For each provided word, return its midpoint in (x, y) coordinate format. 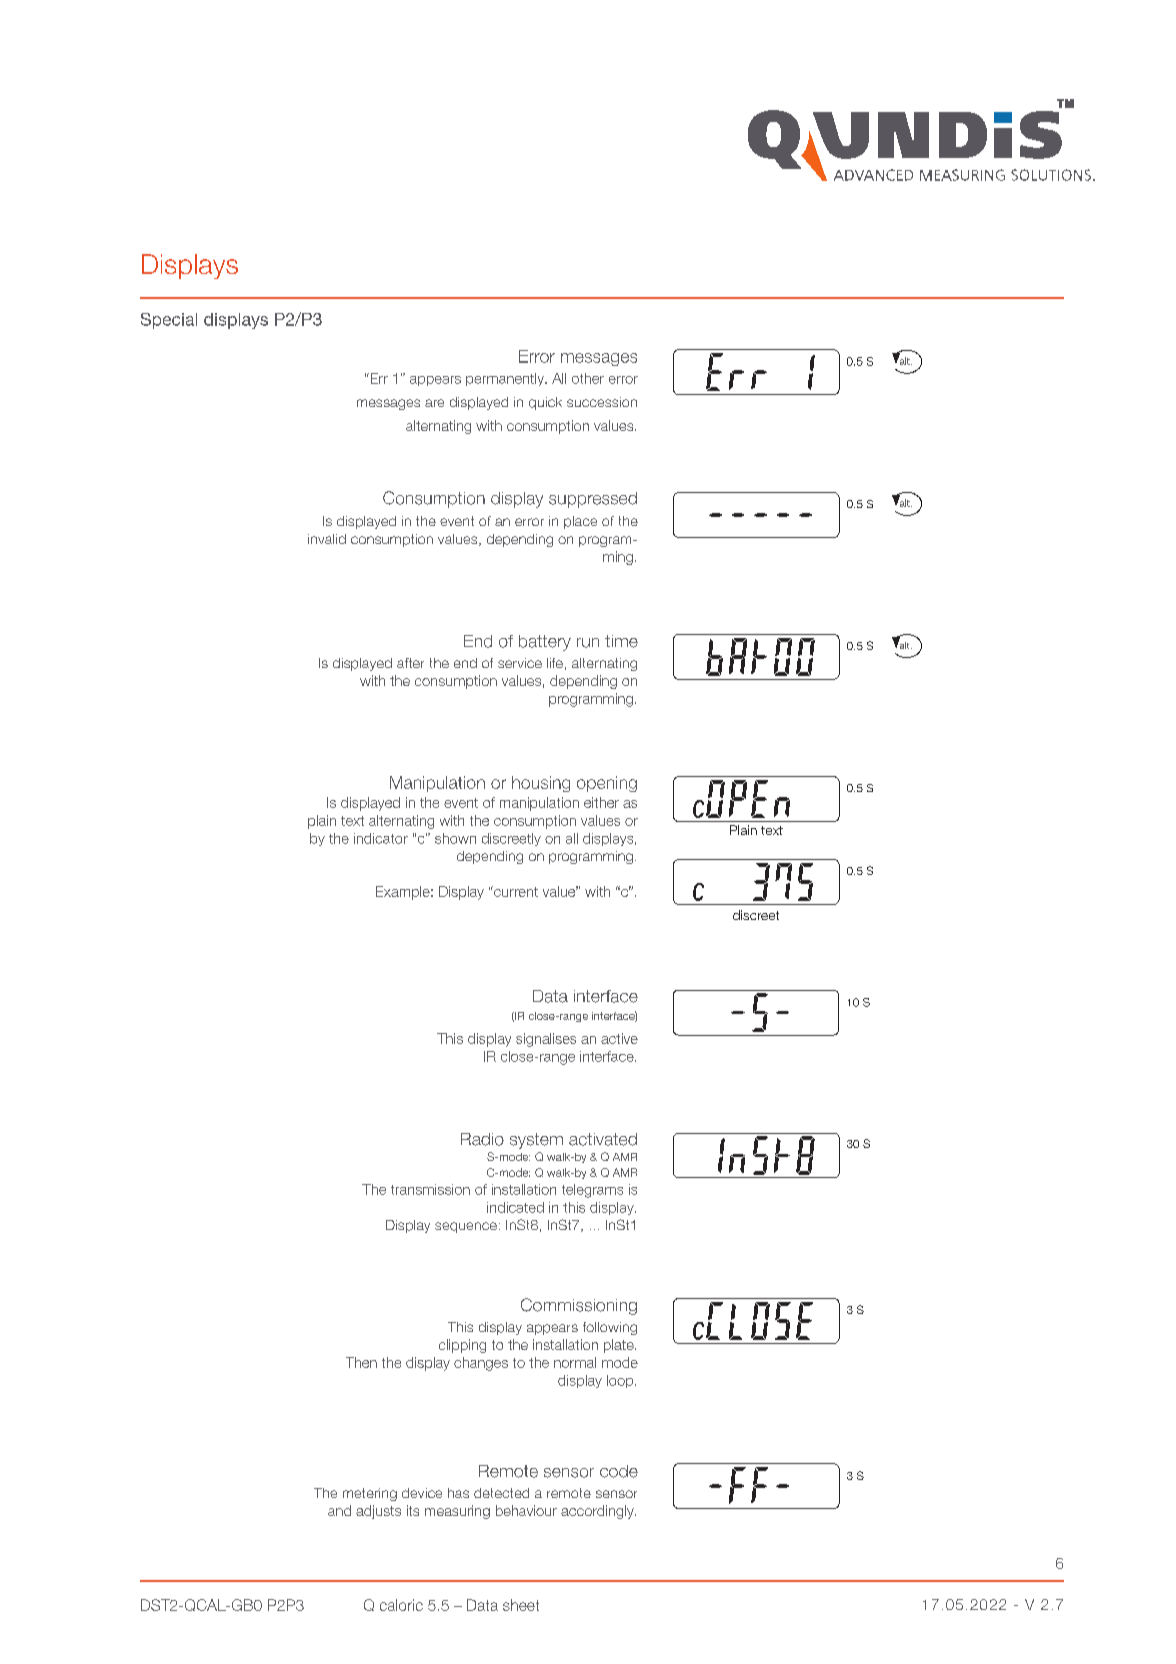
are (434, 403)
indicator (381, 838)
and (339, 1510)
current (515, 891)
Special (169, 321)
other (588, 378)
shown (455, 838)
